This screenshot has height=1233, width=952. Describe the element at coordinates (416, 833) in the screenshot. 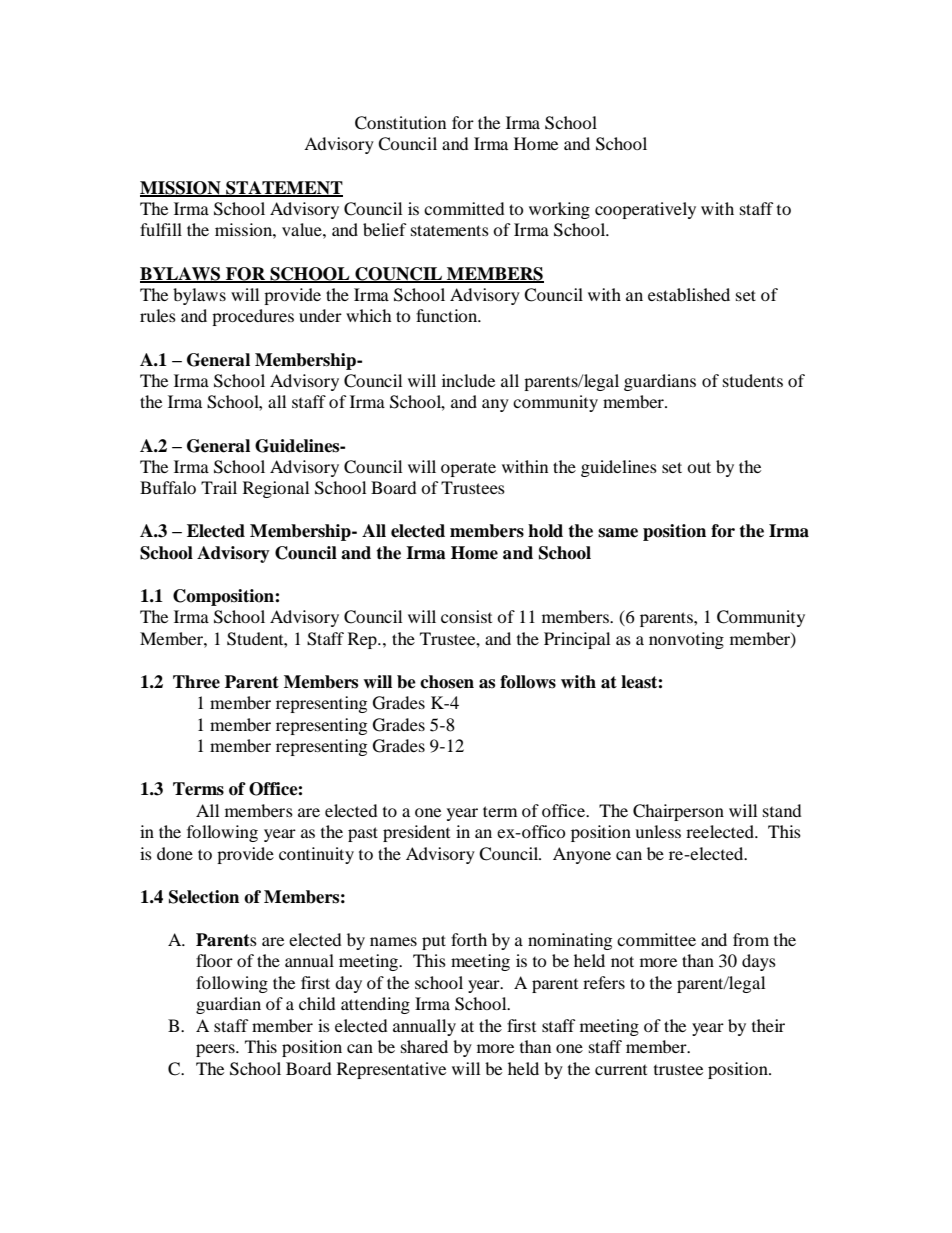

I see `president` at that location.
